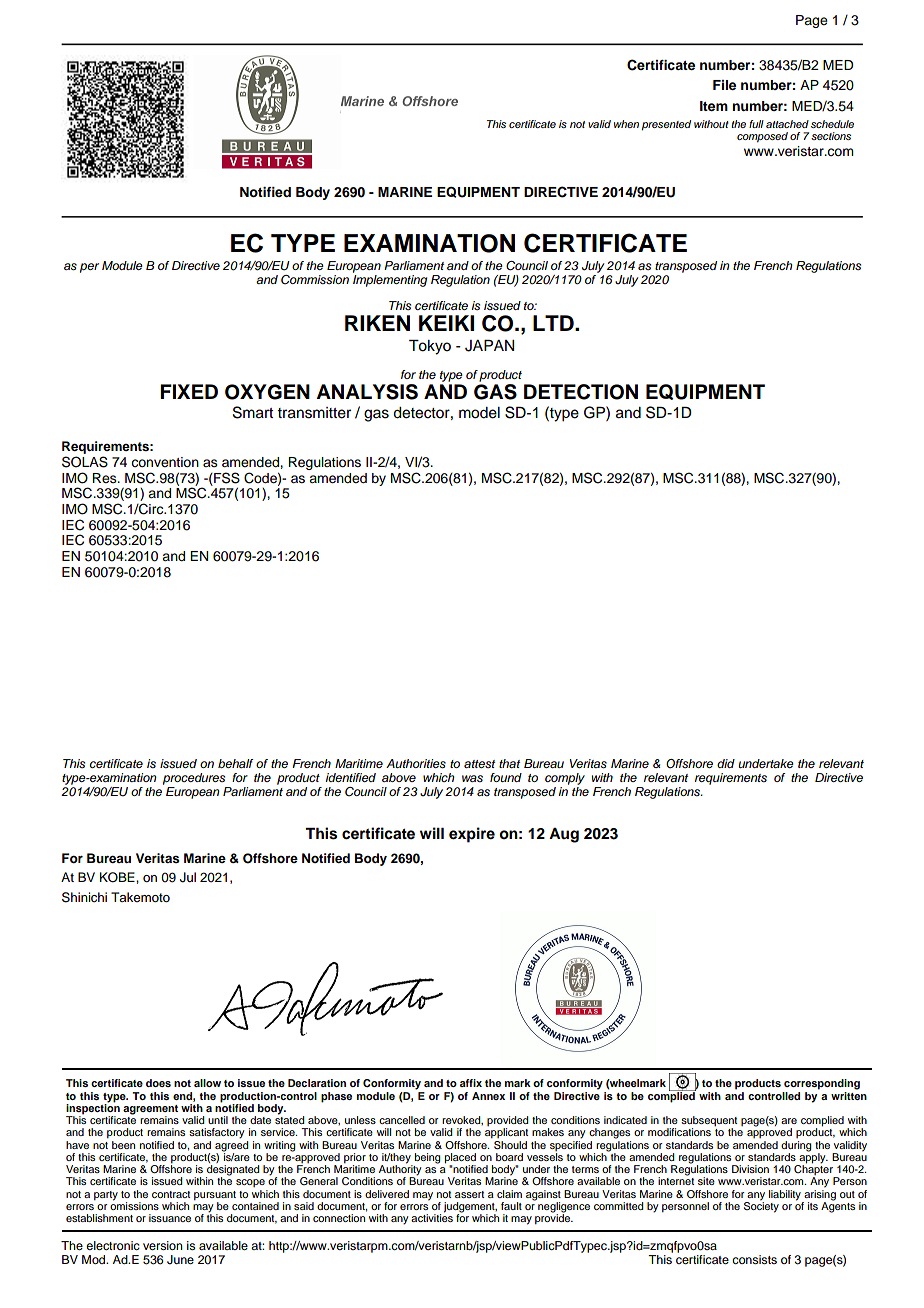 The height and width of the page is (1308, 924). Describe the element at coordinates (756, 124) in the page. I see `full` at that location.
